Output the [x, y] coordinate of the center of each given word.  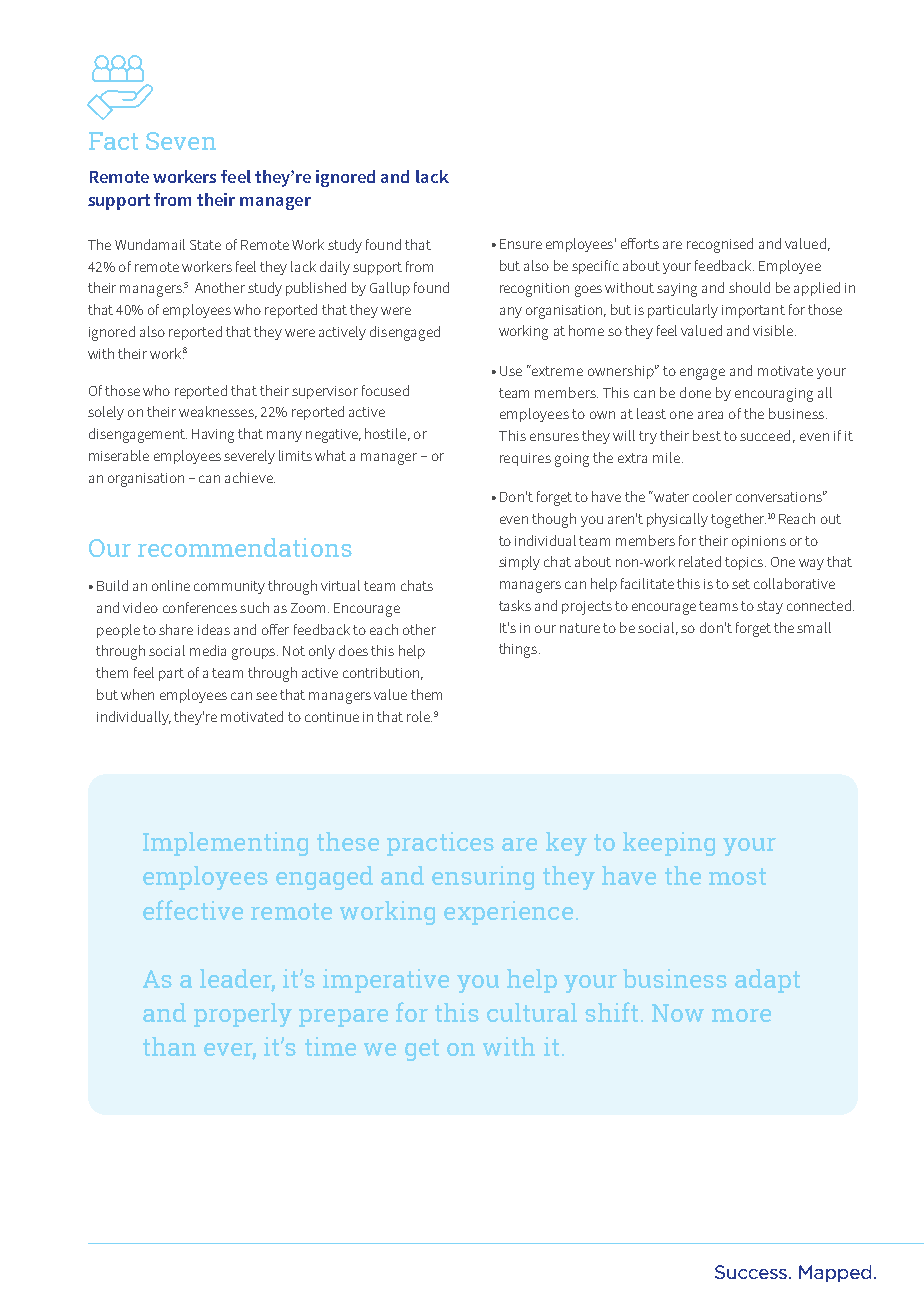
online [171, 585]
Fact [113, 141]
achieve [250, 477]
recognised [720, 245]
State [205, 245]
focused [385, 390]
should [749, 287]
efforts [640, 243]
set [741, 584]
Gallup [390, 289]
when [137, 694]
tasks [515, 605]
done [695, 392]
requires [525, 459]
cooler [712, 496]
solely [106, 413]
